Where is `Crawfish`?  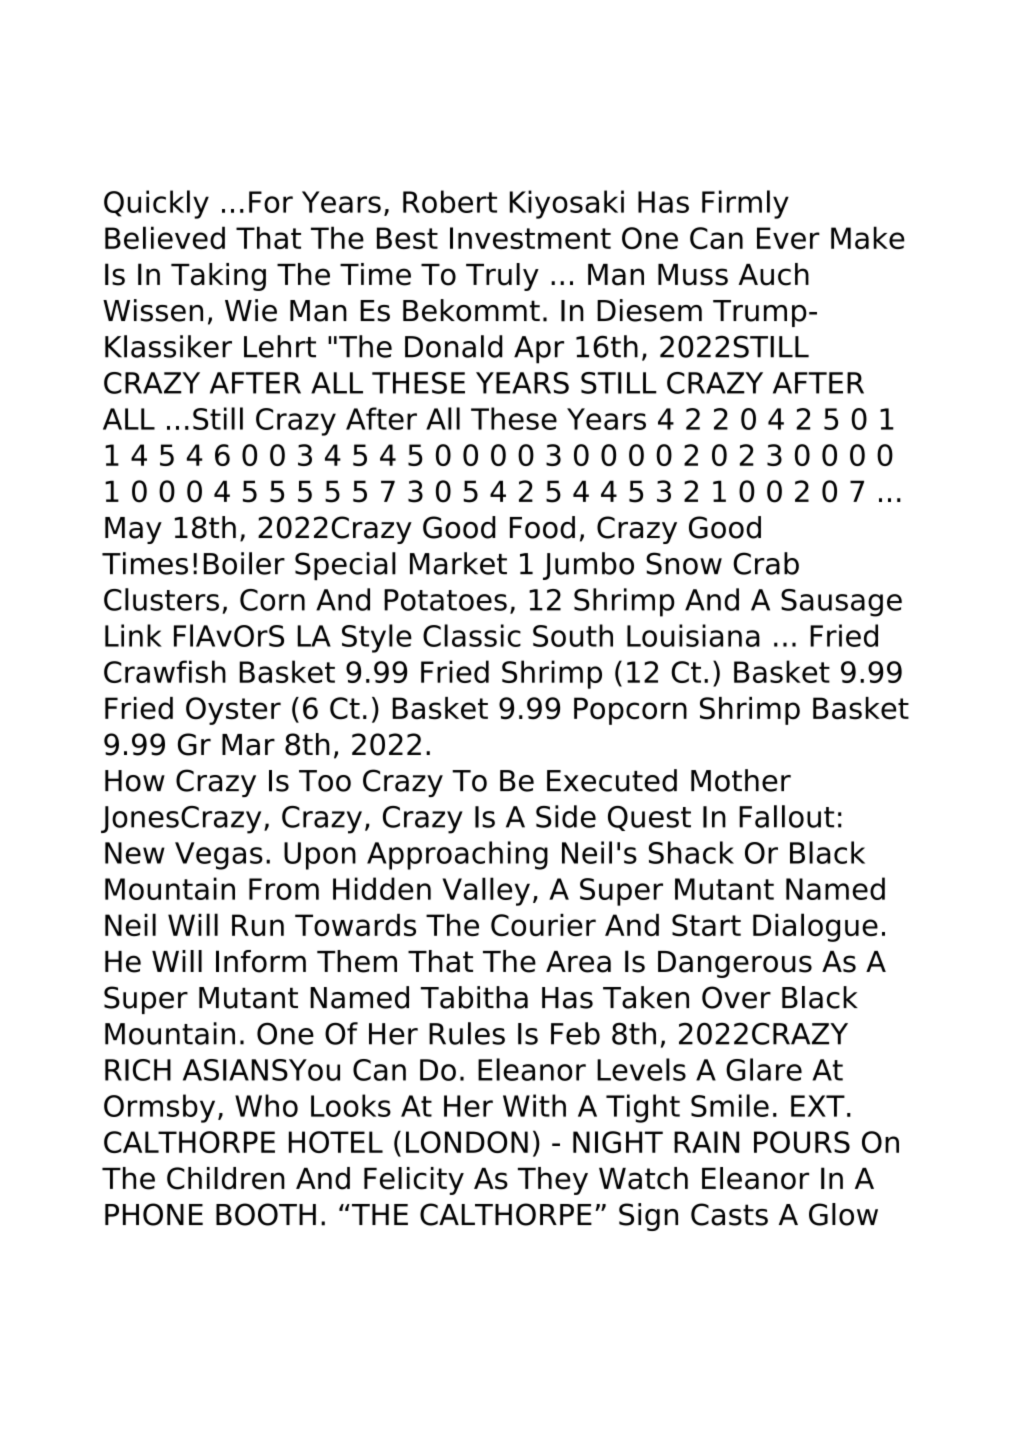
Crawfish is located at coordinates (165, 671).
